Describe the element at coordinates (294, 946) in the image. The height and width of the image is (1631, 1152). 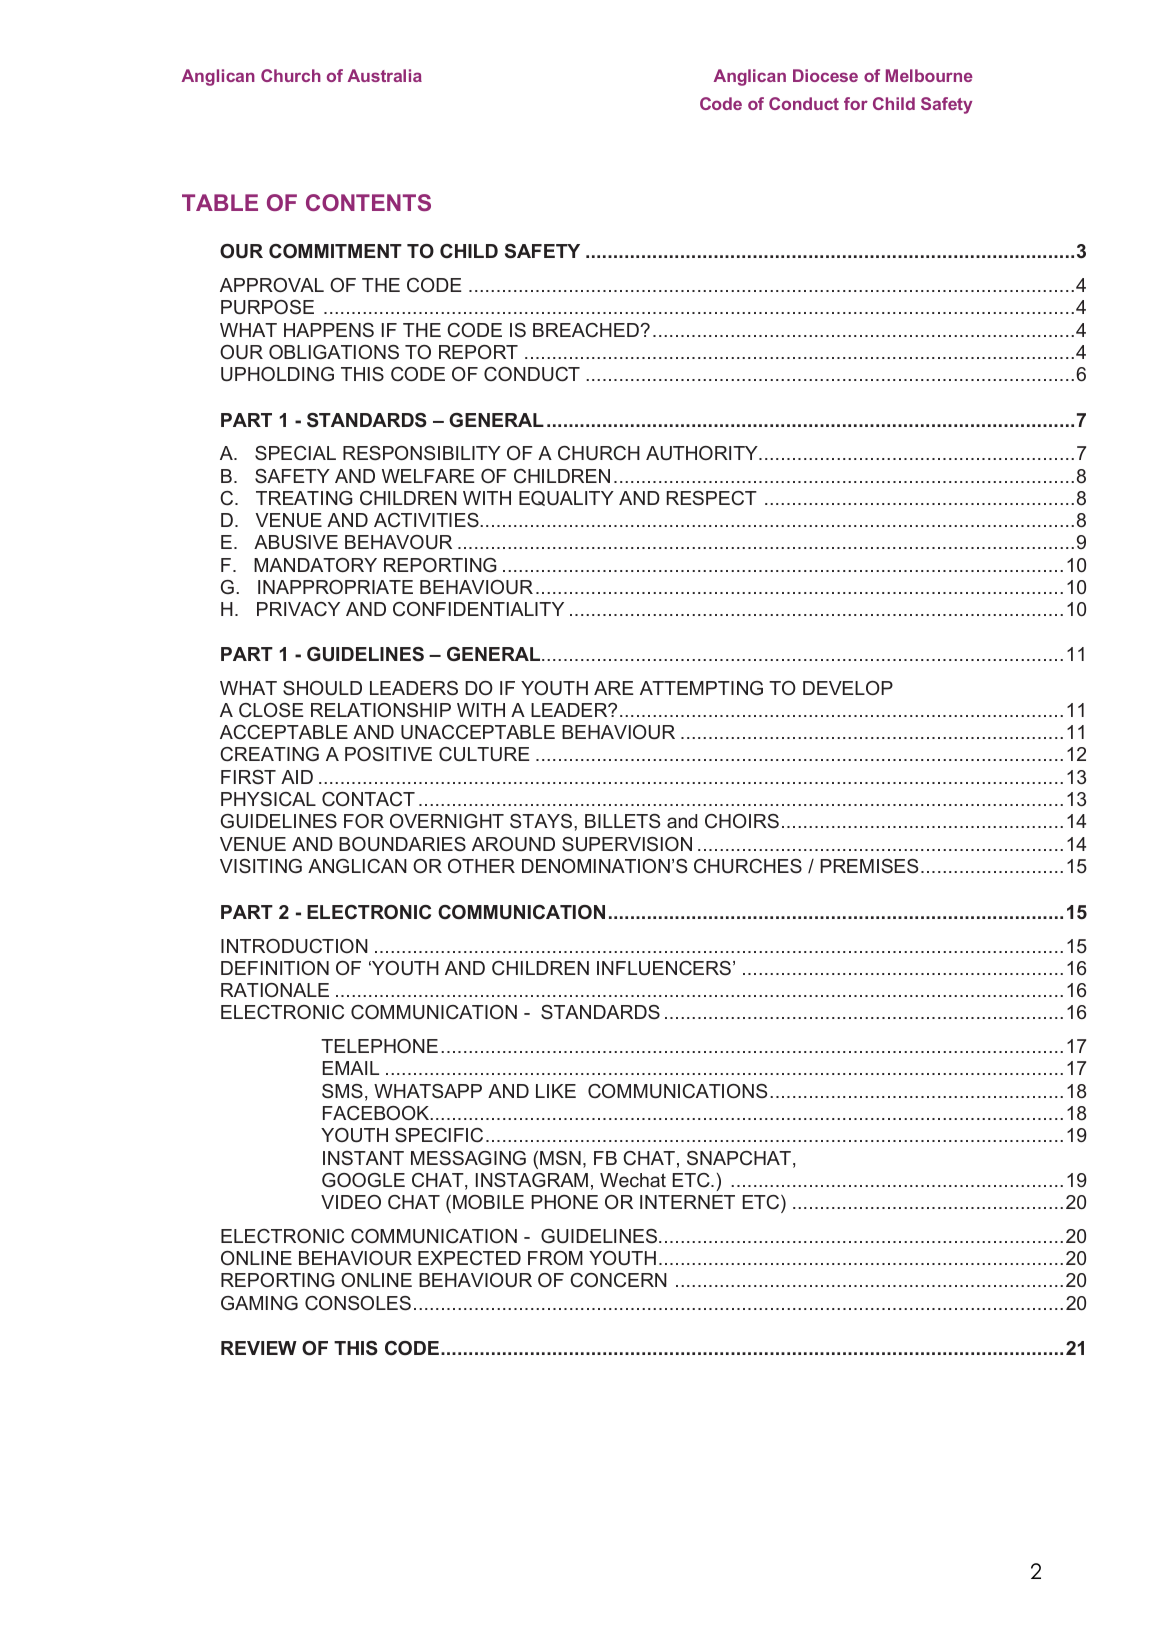
I see `INTRODUCTION` at that location.
